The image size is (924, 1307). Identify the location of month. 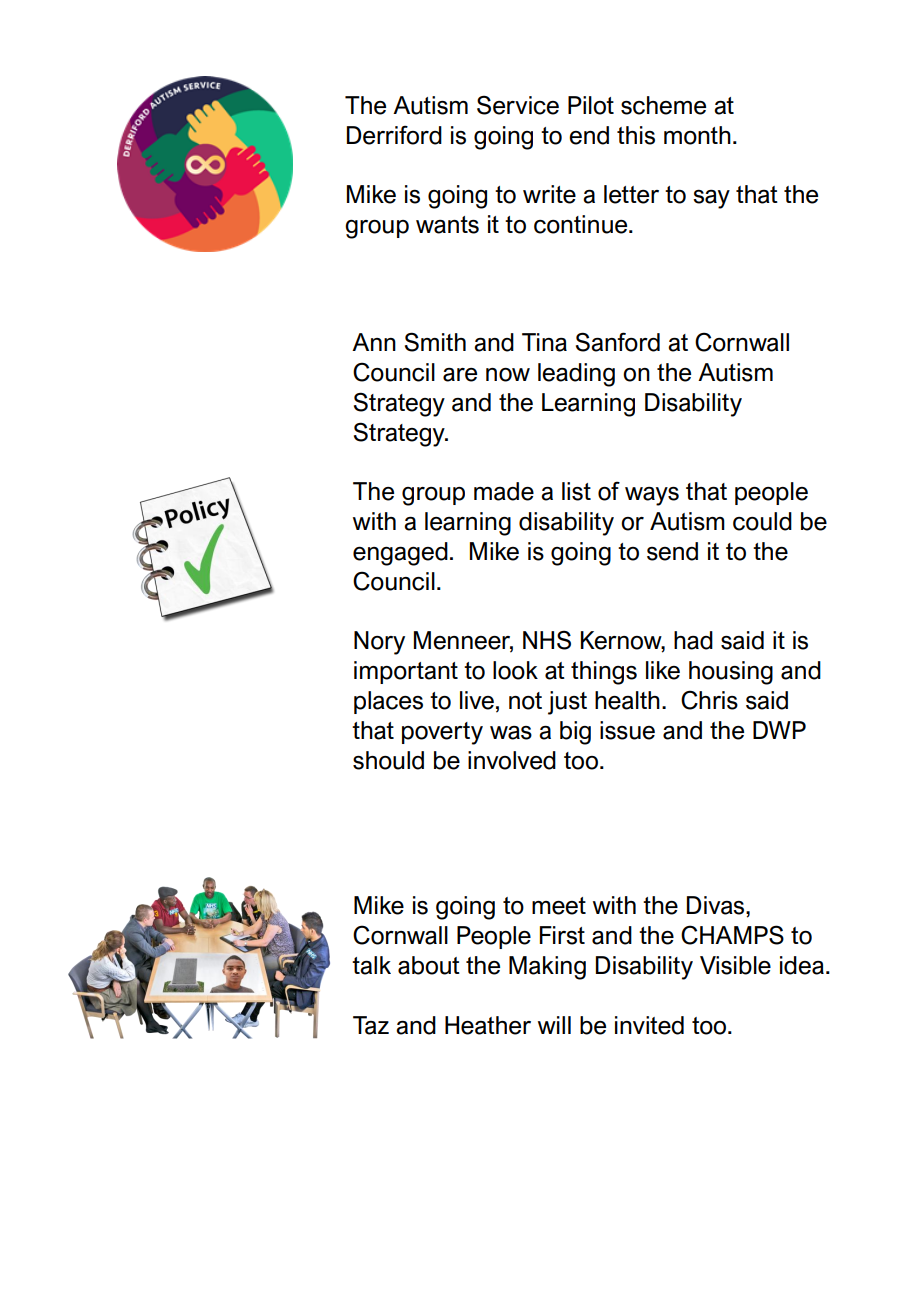
(697, 135).
